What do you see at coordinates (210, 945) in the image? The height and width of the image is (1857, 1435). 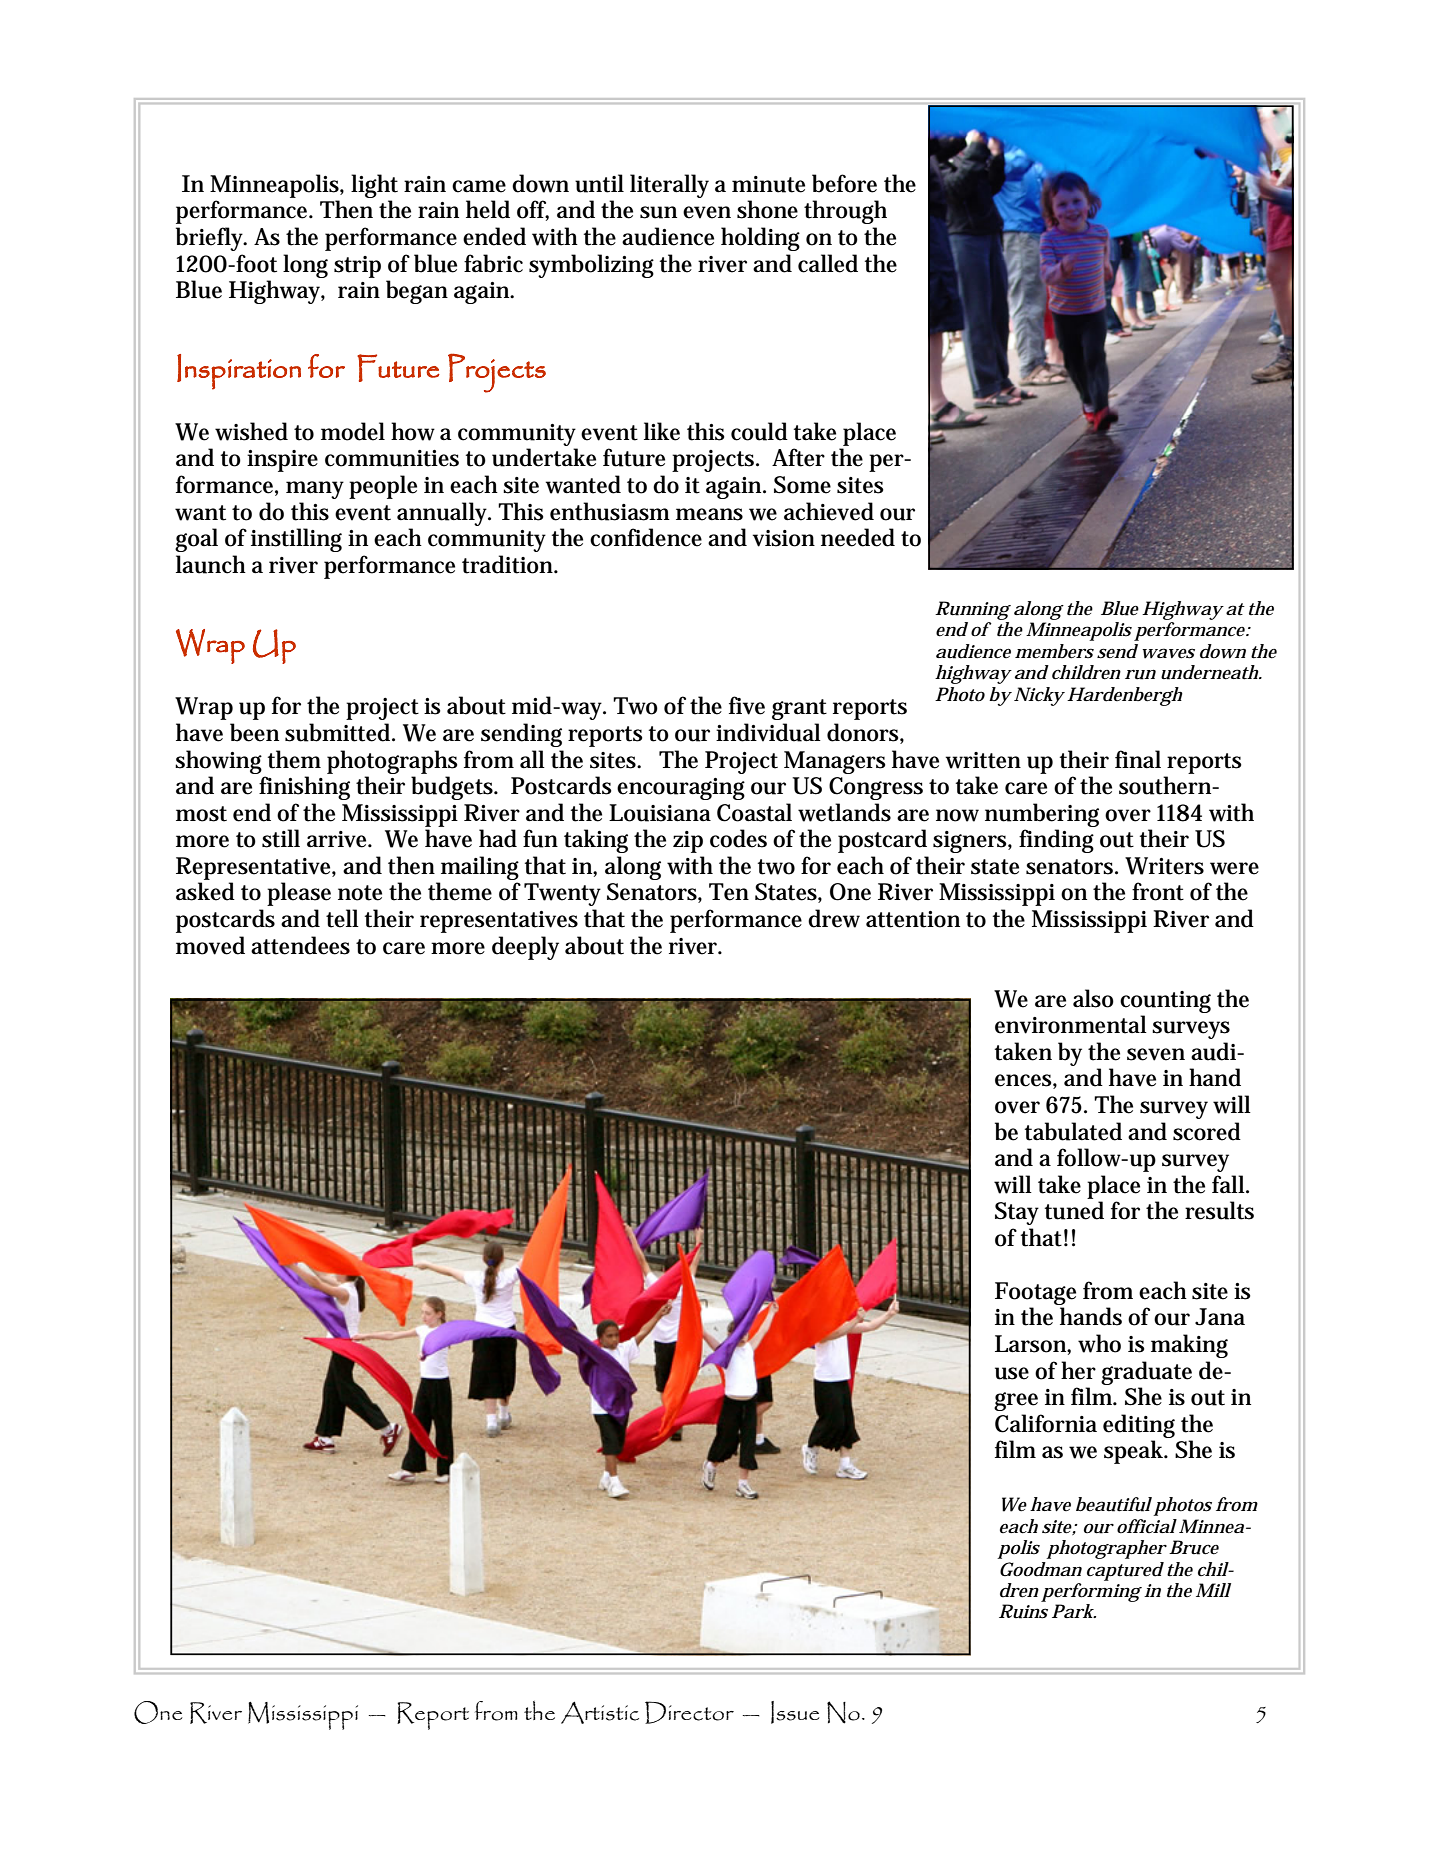 I see `moved` at bounding box center [210, 945].
